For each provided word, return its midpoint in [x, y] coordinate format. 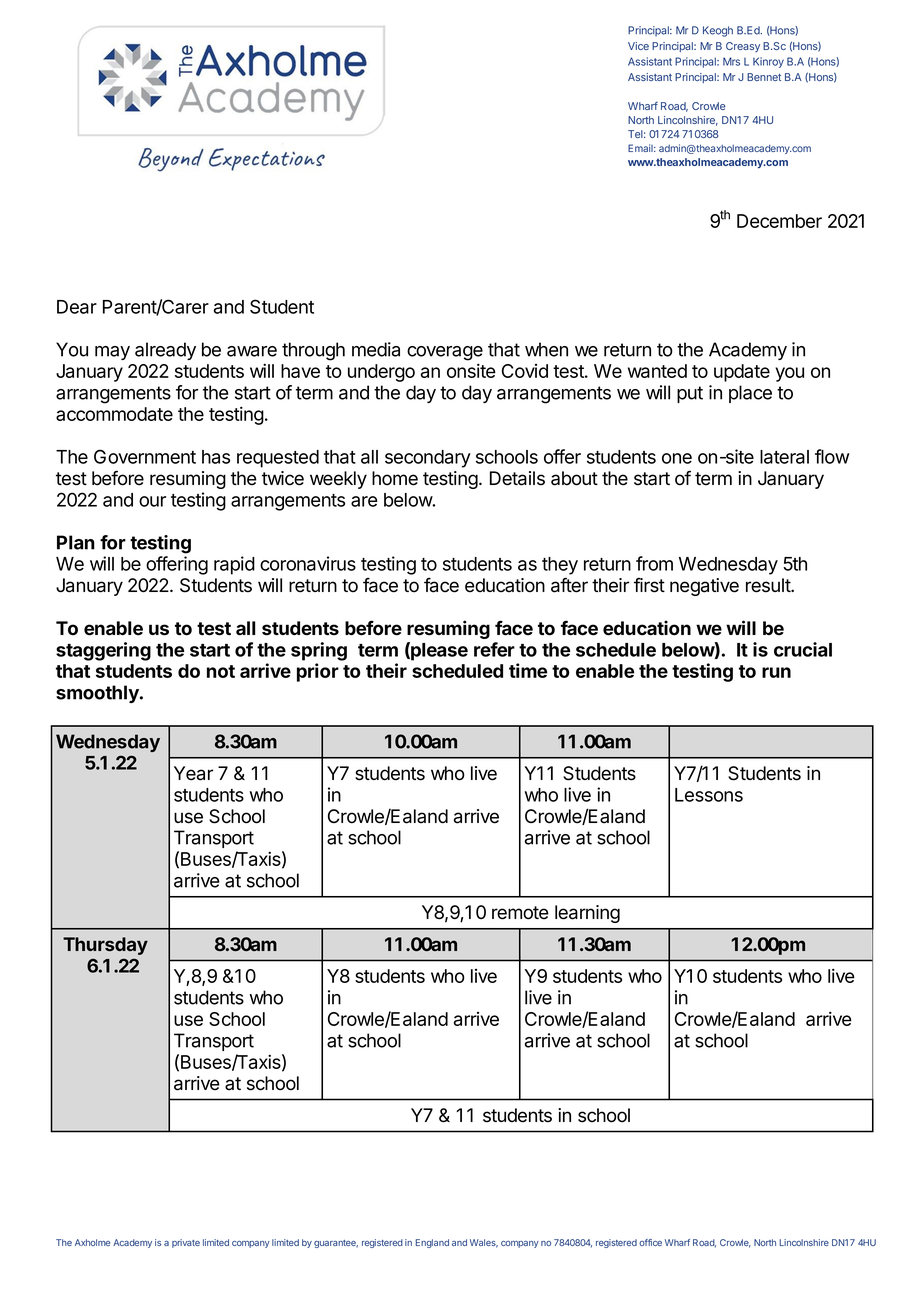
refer [494, 649]
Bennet [764, 77]
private [186, 1243]
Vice [638, 46]
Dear [77, 307]
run [776, 672]
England [432, 1243]
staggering [103, 651]
